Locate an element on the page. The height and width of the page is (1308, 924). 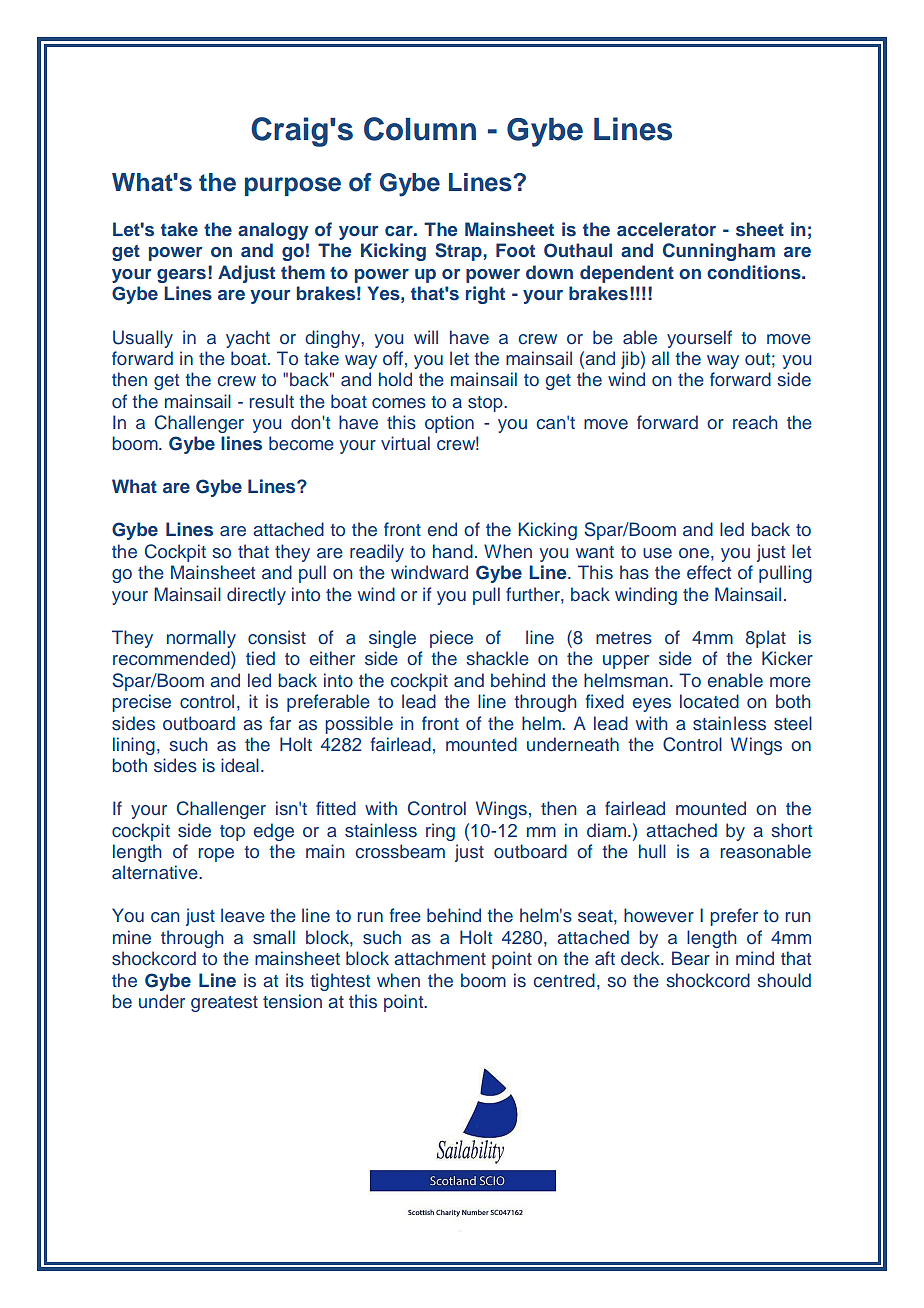
accelerator is located at coordinates (666, 229).
